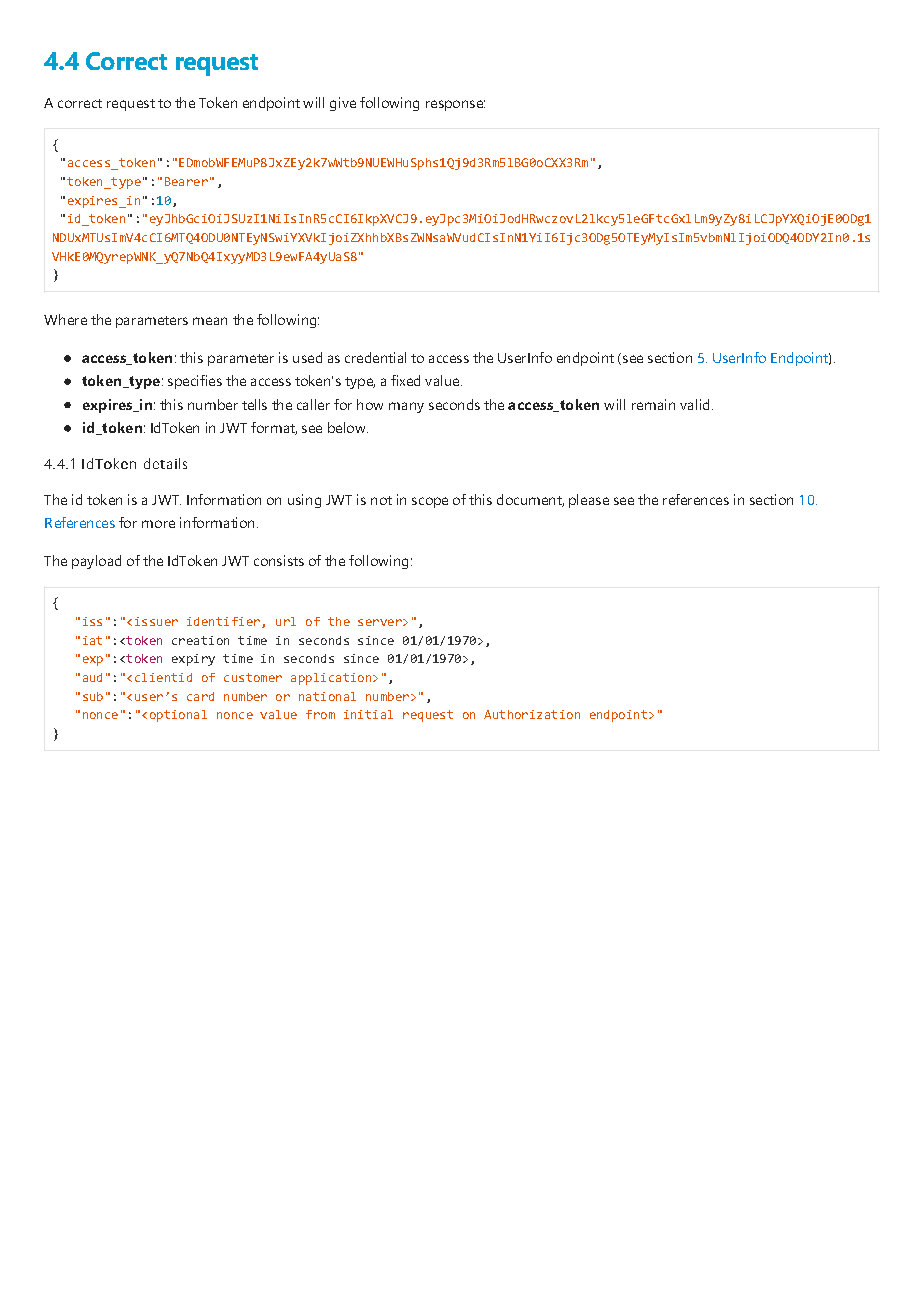 This image has height=1308, width=924. Describe the element at coordinates (430, 502) in the image. I see `scope` at that location.
